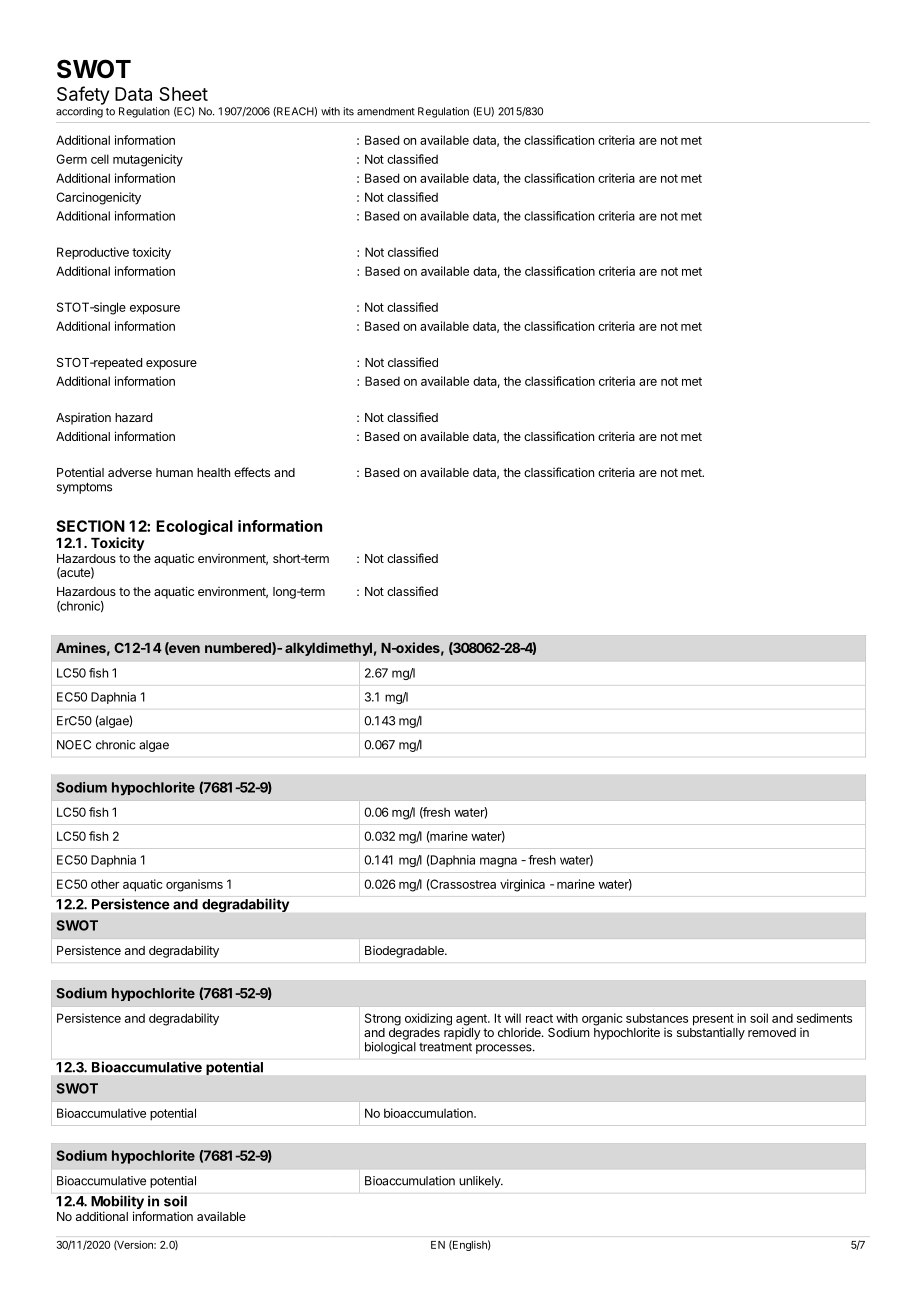 This document has width=924, height=1308. I want to click on Biodegradable, so click(405, 952).
